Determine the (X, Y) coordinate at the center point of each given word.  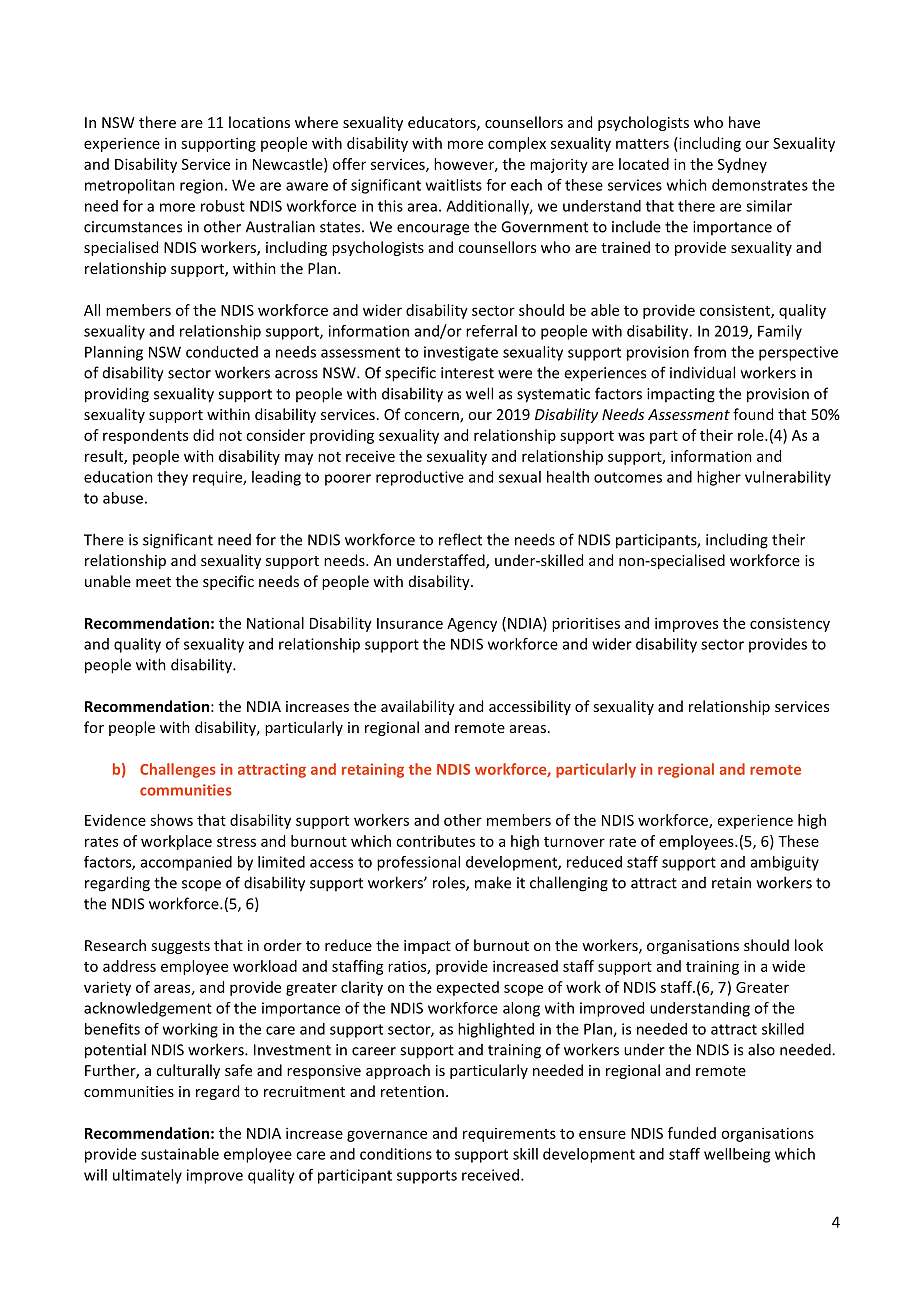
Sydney (742, 165)
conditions (396, 1154)
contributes (435, 841)
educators (443, 123)
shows (171, 820)
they (172, 478)
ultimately (147, 1176)
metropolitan (130, 186)
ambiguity (785, 863)
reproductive (420, 478)
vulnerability (788, 478)
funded (692, 1133)
